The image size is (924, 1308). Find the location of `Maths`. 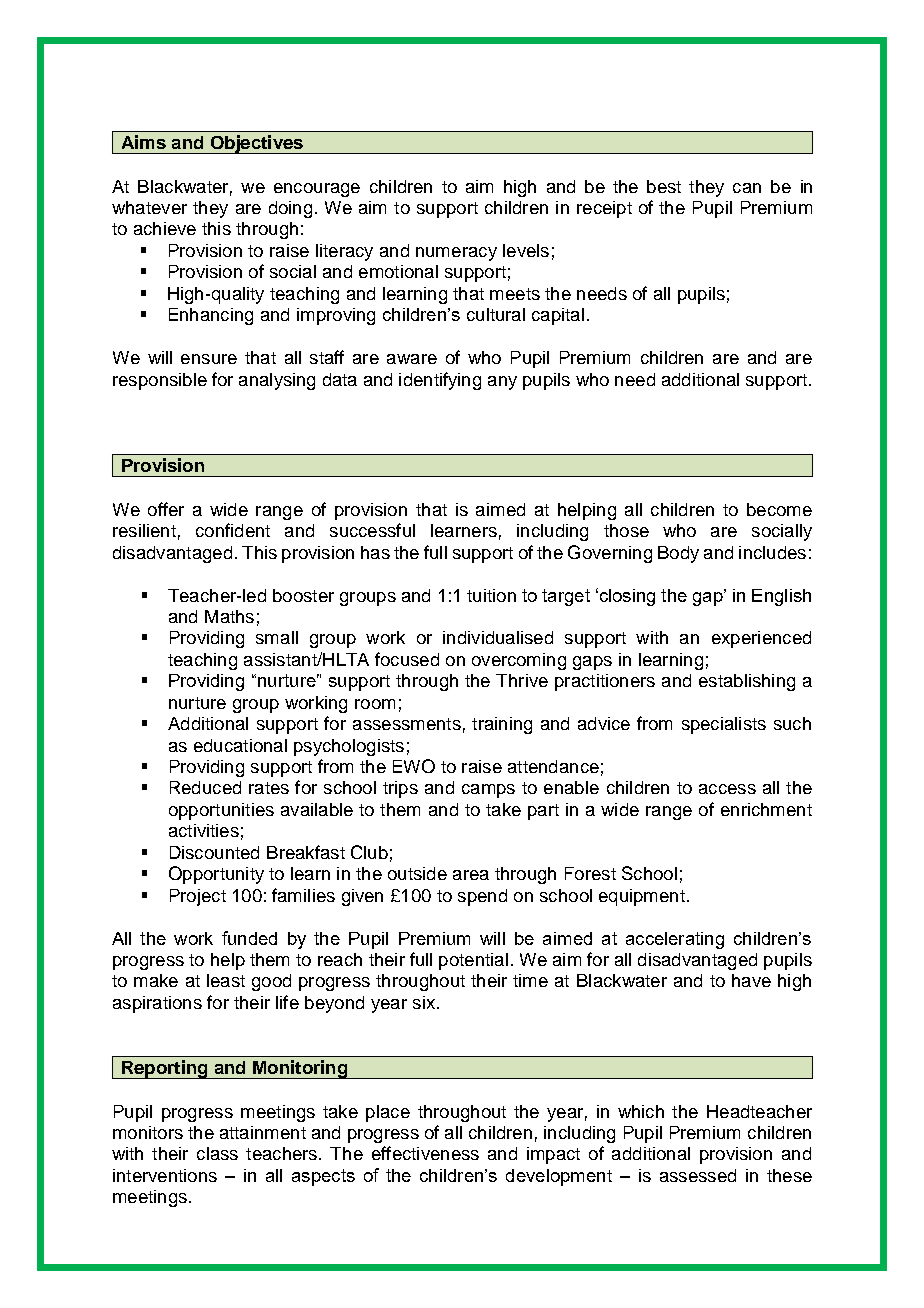

Maths is located at coordinates (229, 616).
